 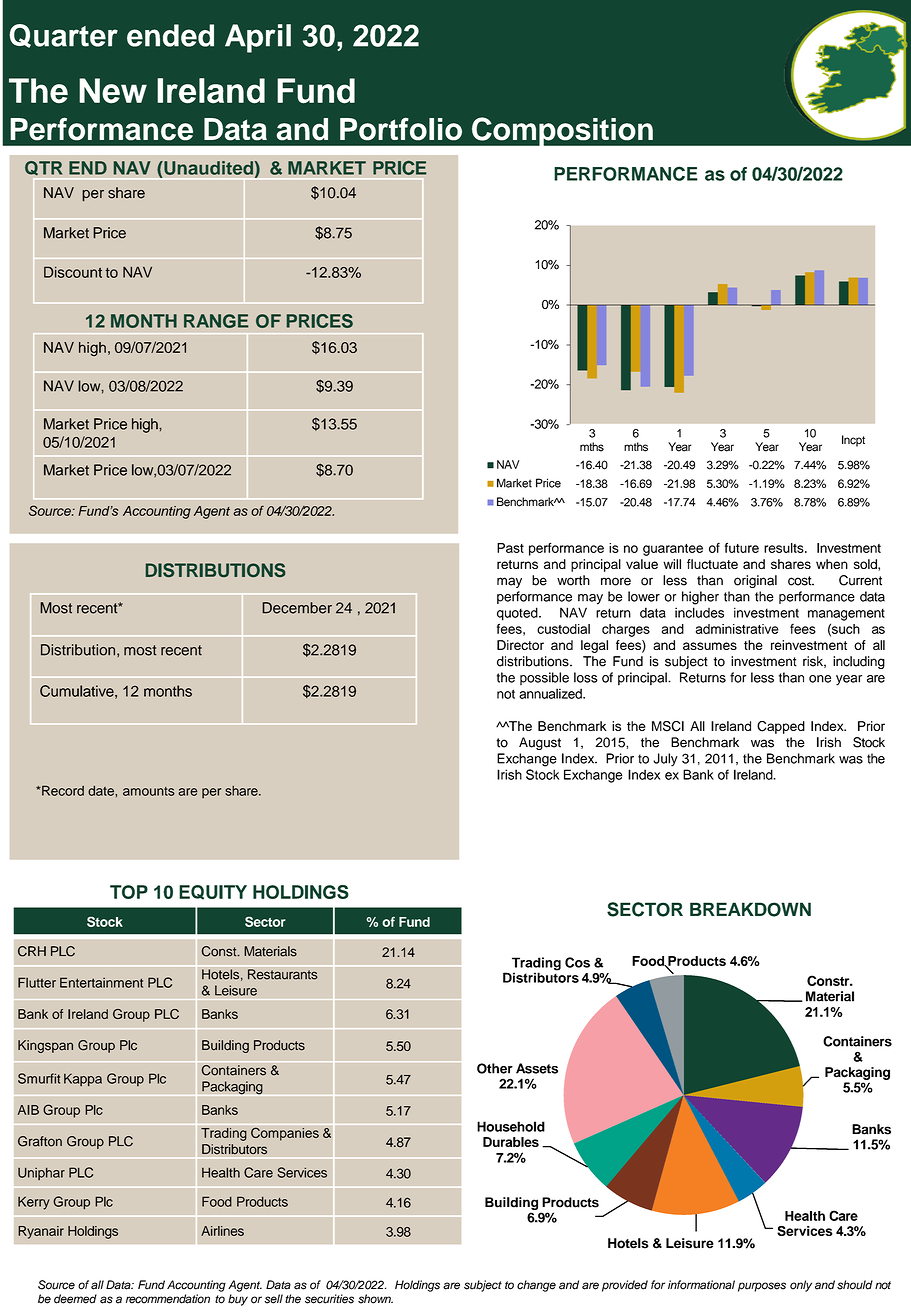 I want to click on BREAKDOWN, so click(x=750, y=909).
